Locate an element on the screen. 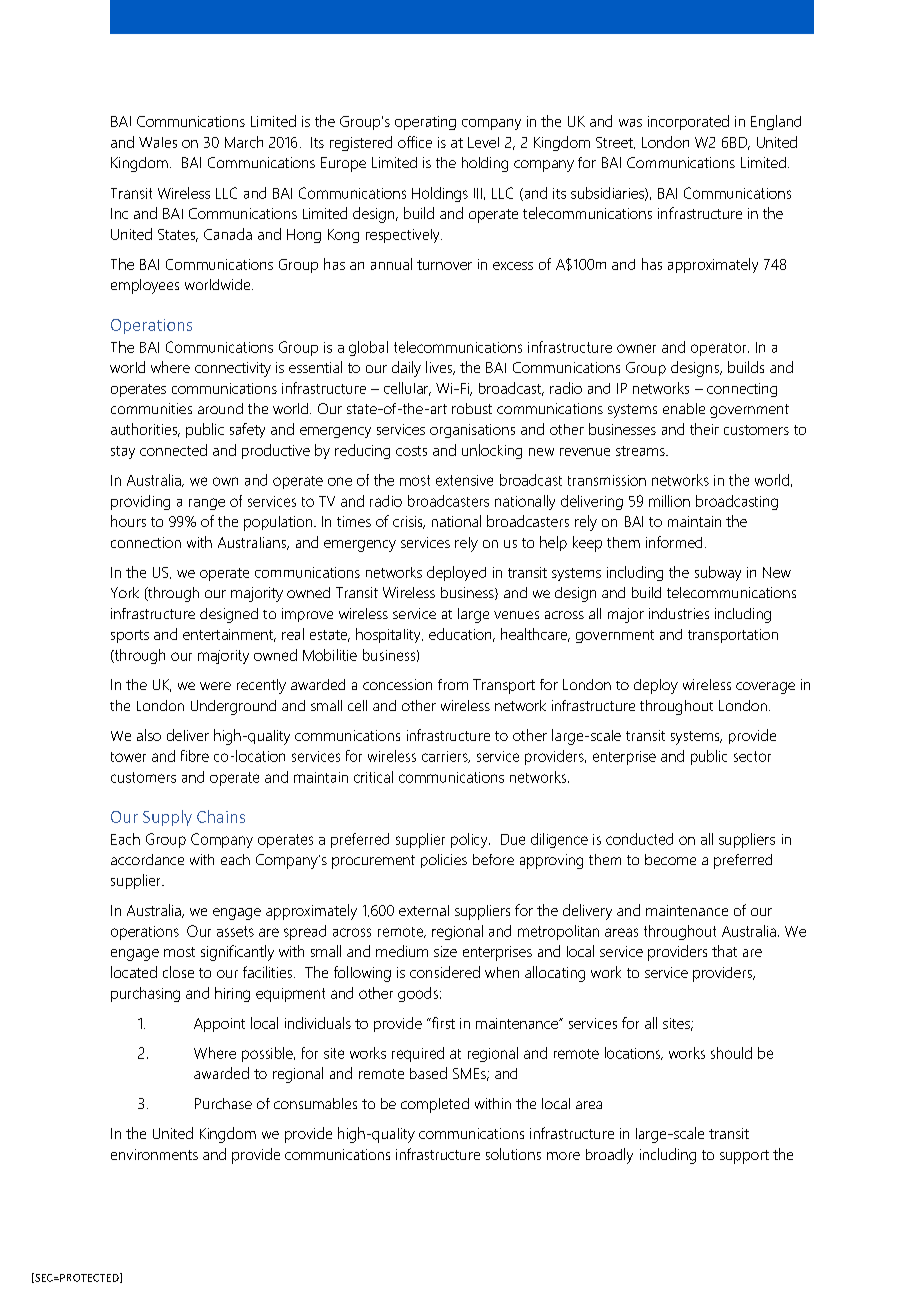 This screenshot has width=924, height=1308. incorporated is located at coordinates (688, 122).
